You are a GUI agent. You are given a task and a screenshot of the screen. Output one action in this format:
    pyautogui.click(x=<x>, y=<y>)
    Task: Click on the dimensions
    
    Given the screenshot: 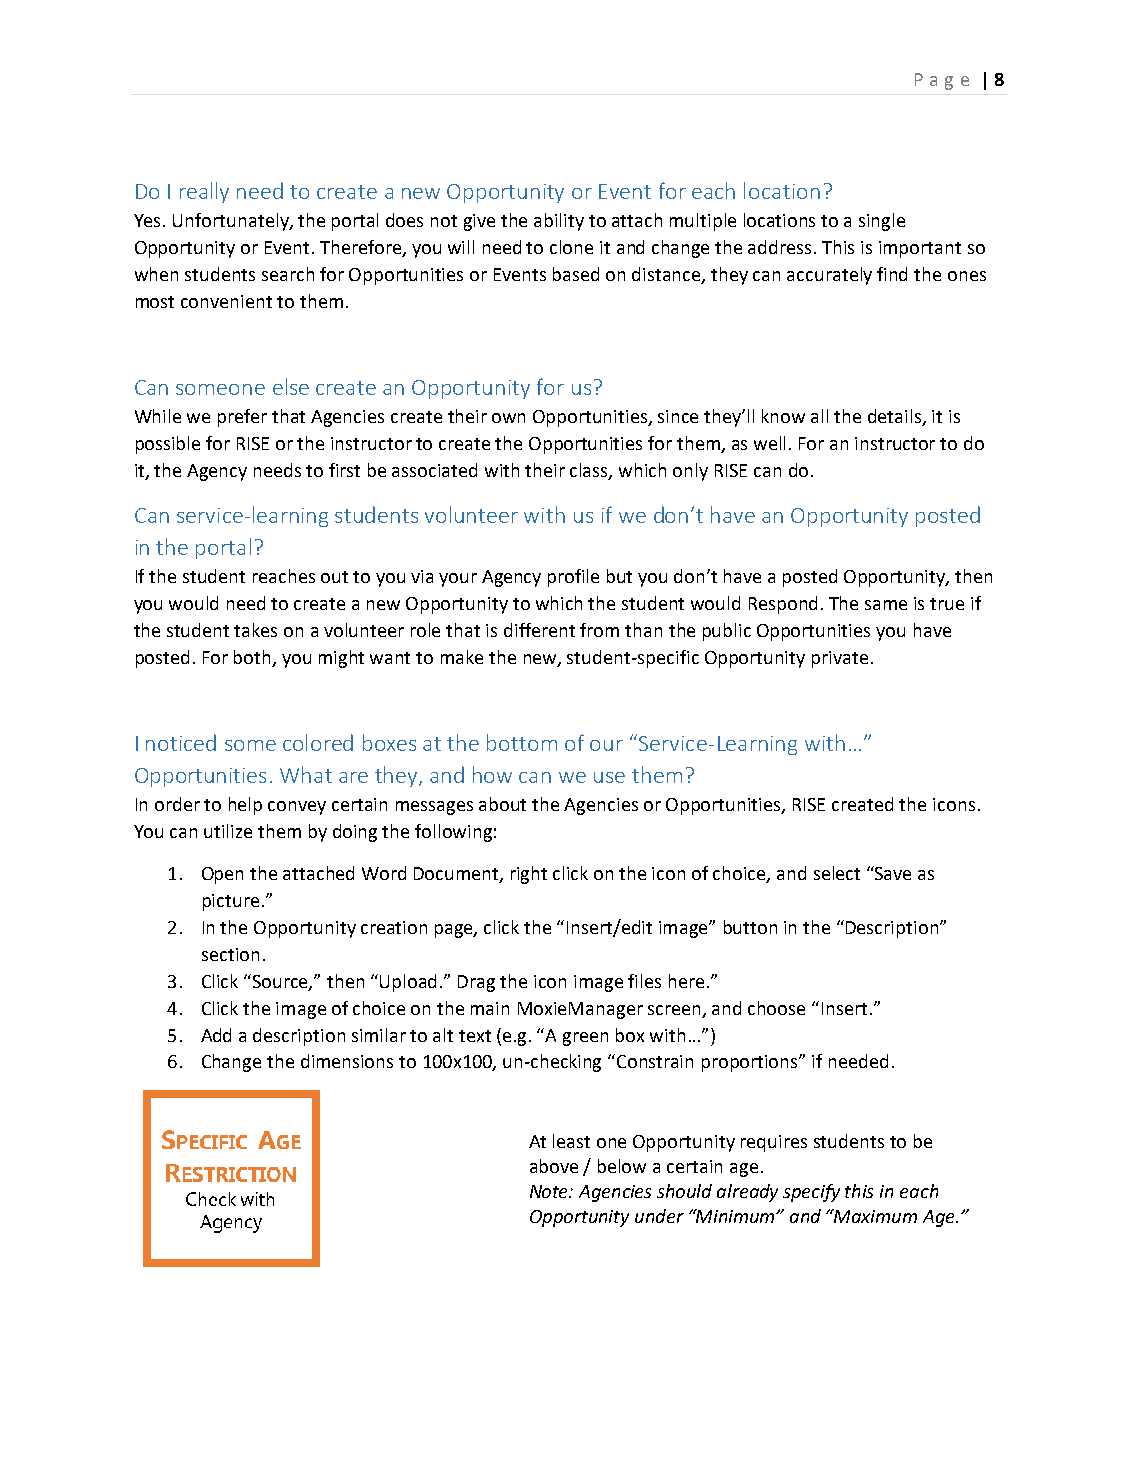 What is the action you would take?
    pyautogui.click(x=347, y=1061)
